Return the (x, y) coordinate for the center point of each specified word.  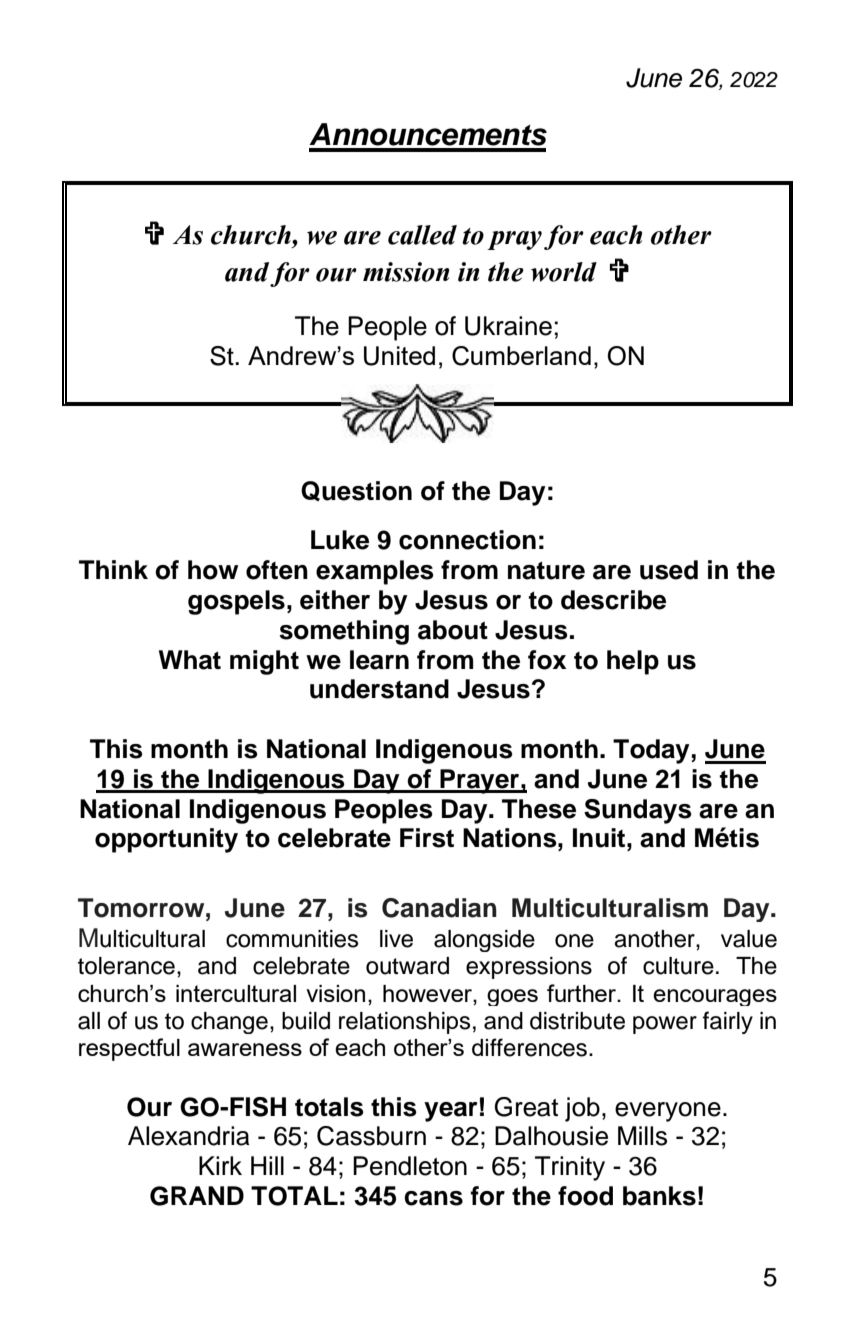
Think (113, 569)
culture (678, 966)
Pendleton (410, 1166)
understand (379, 689)
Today (651, 751)
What (190, 660)
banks (659, 1196)
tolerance (126, 966)
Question (356, 491)
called (422, 235)
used (669, 570)
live (396, 939)
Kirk (220, 1165)
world (564, 272)
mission (406, 272)
